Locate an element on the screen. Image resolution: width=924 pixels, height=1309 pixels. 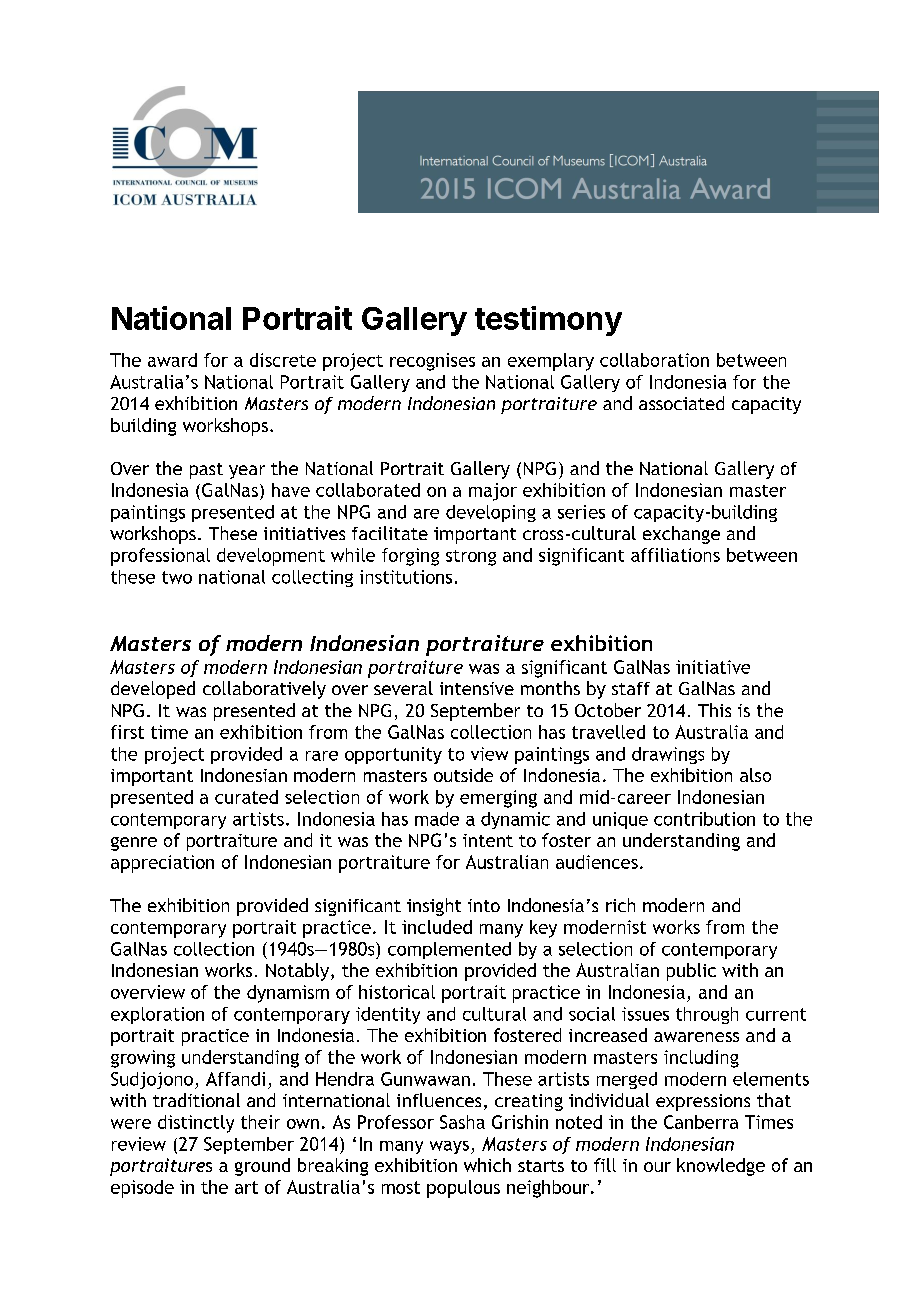
complemented is located at coordinates (449, 950).
